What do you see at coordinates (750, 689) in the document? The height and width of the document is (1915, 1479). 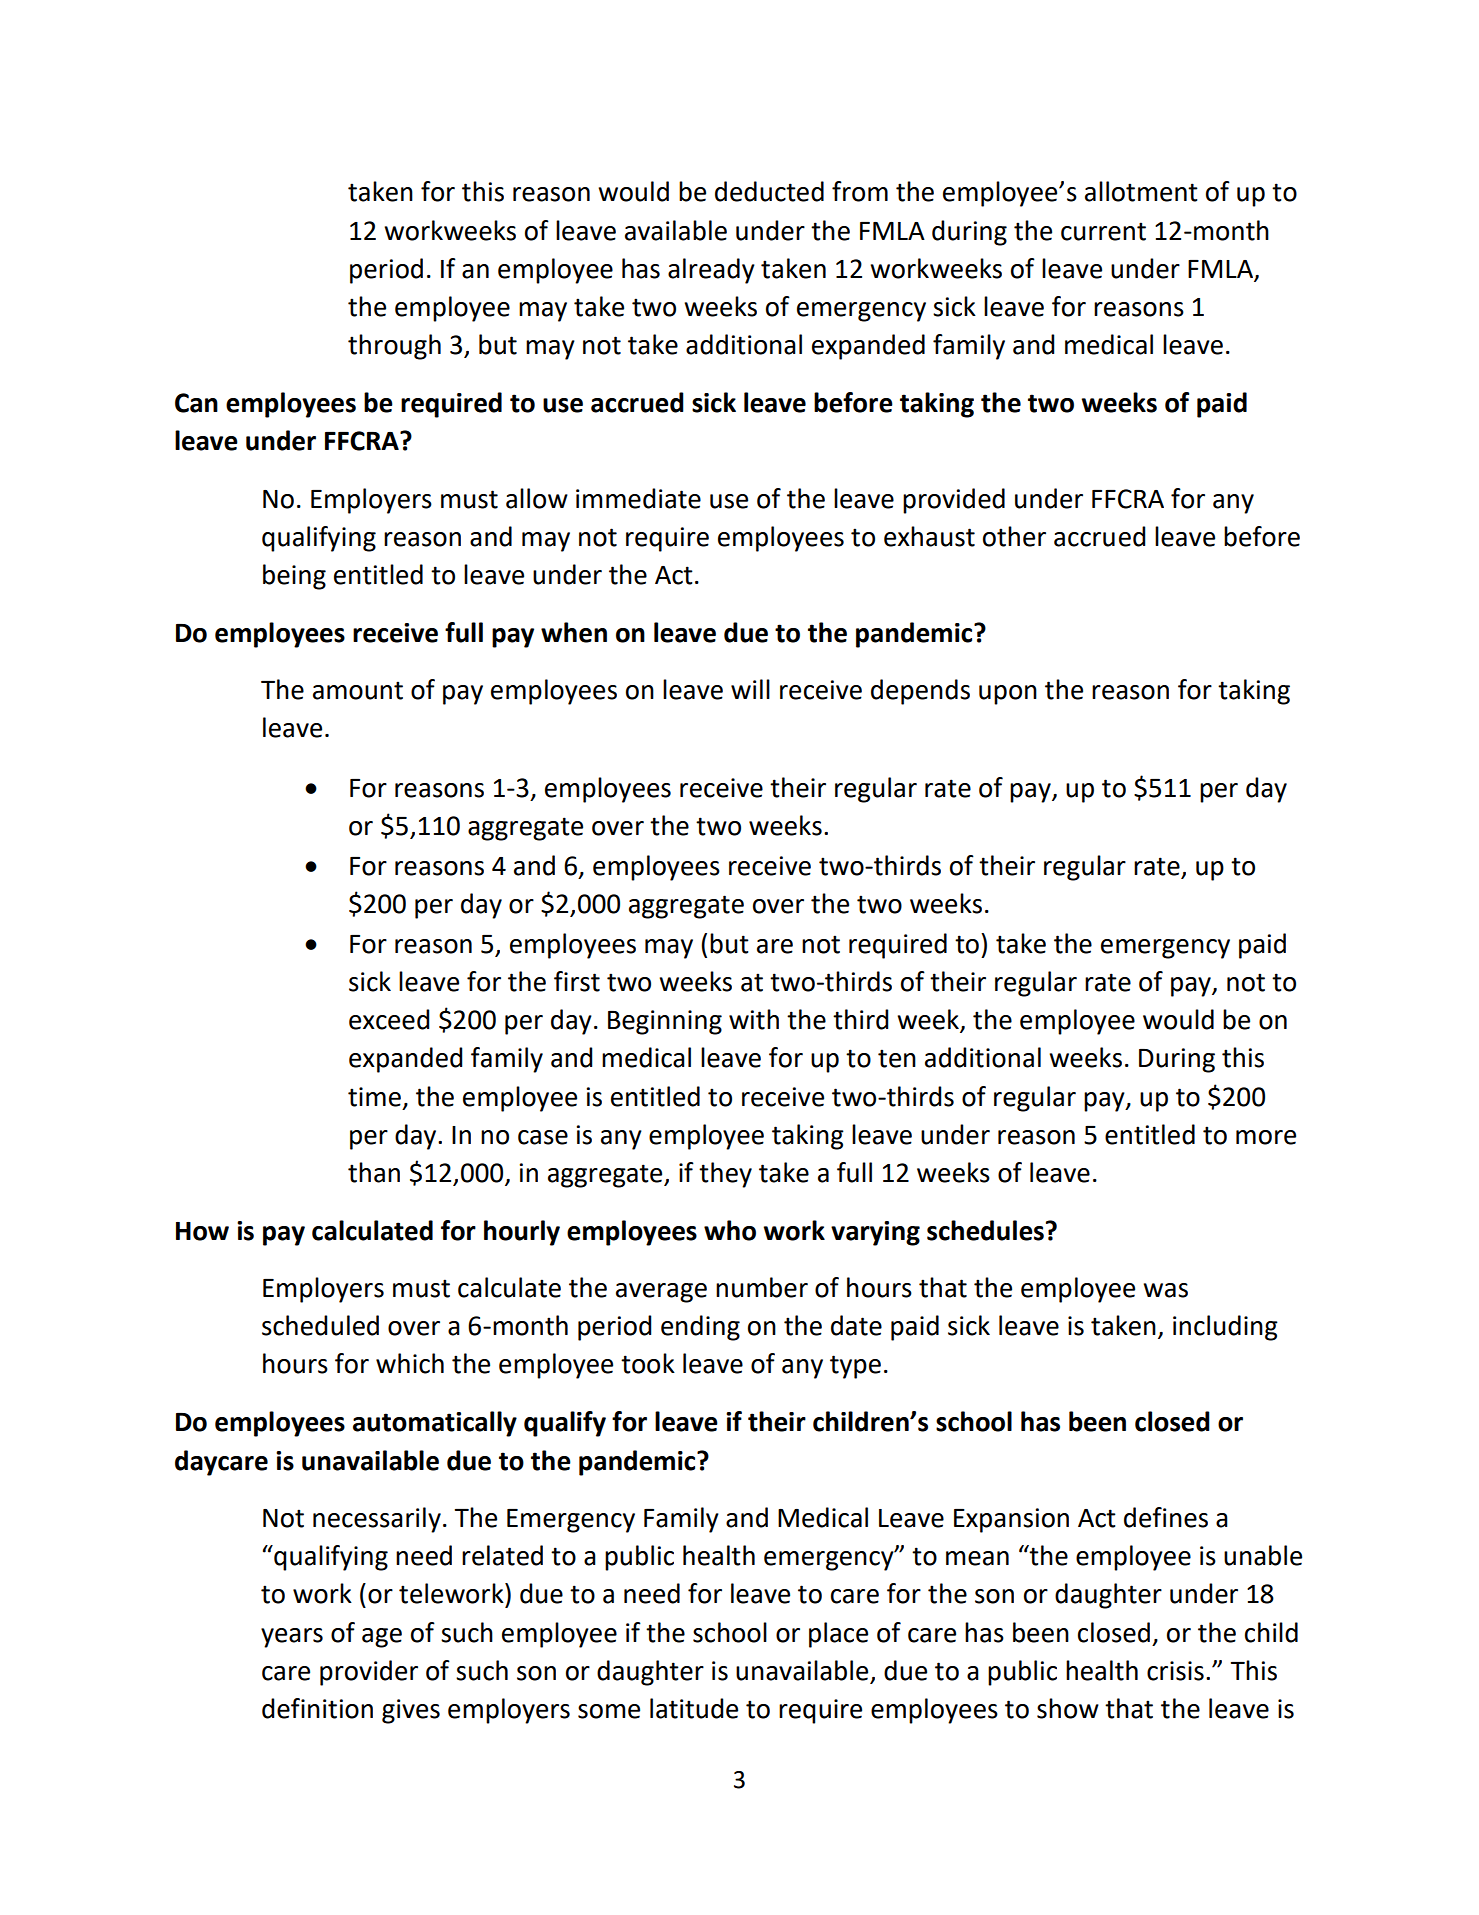 I see `will` at bounding box center [750, 689].
